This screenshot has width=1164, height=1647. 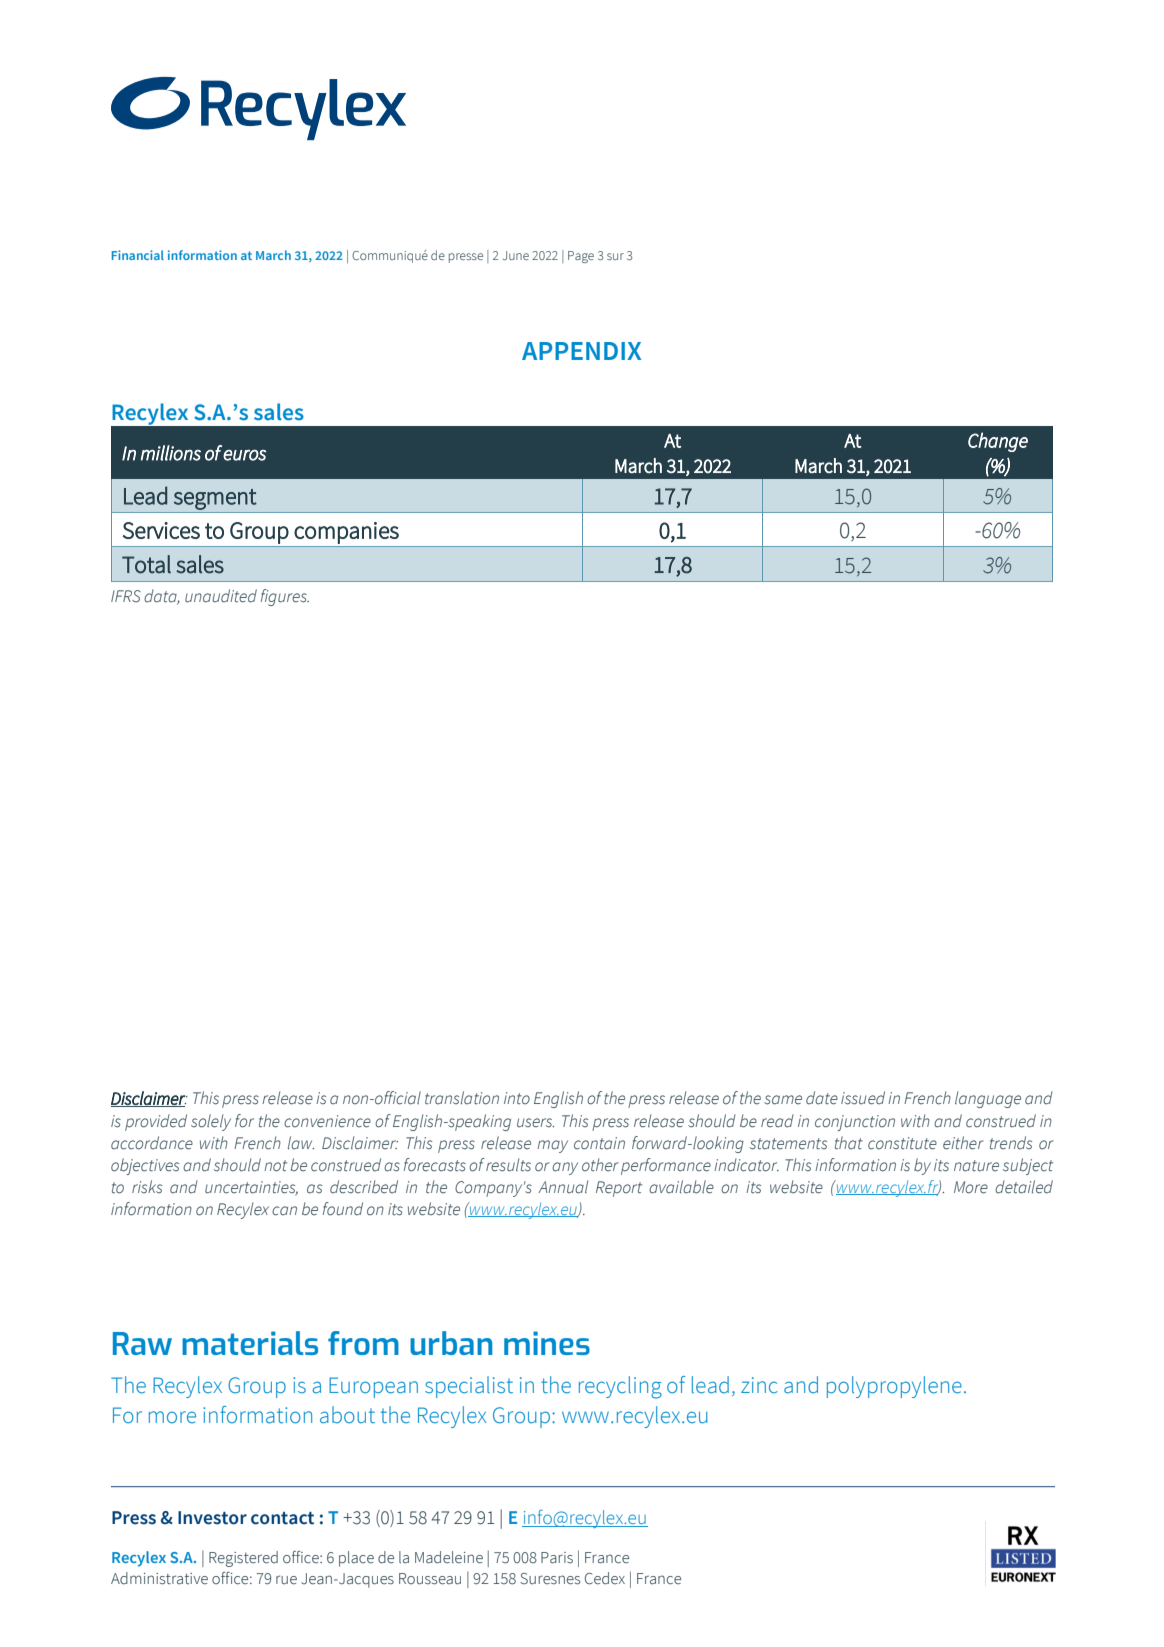 What do you see at coordinates (285, 597) in the screenshot?
I see `figures` at bounding box center [285, 597].
